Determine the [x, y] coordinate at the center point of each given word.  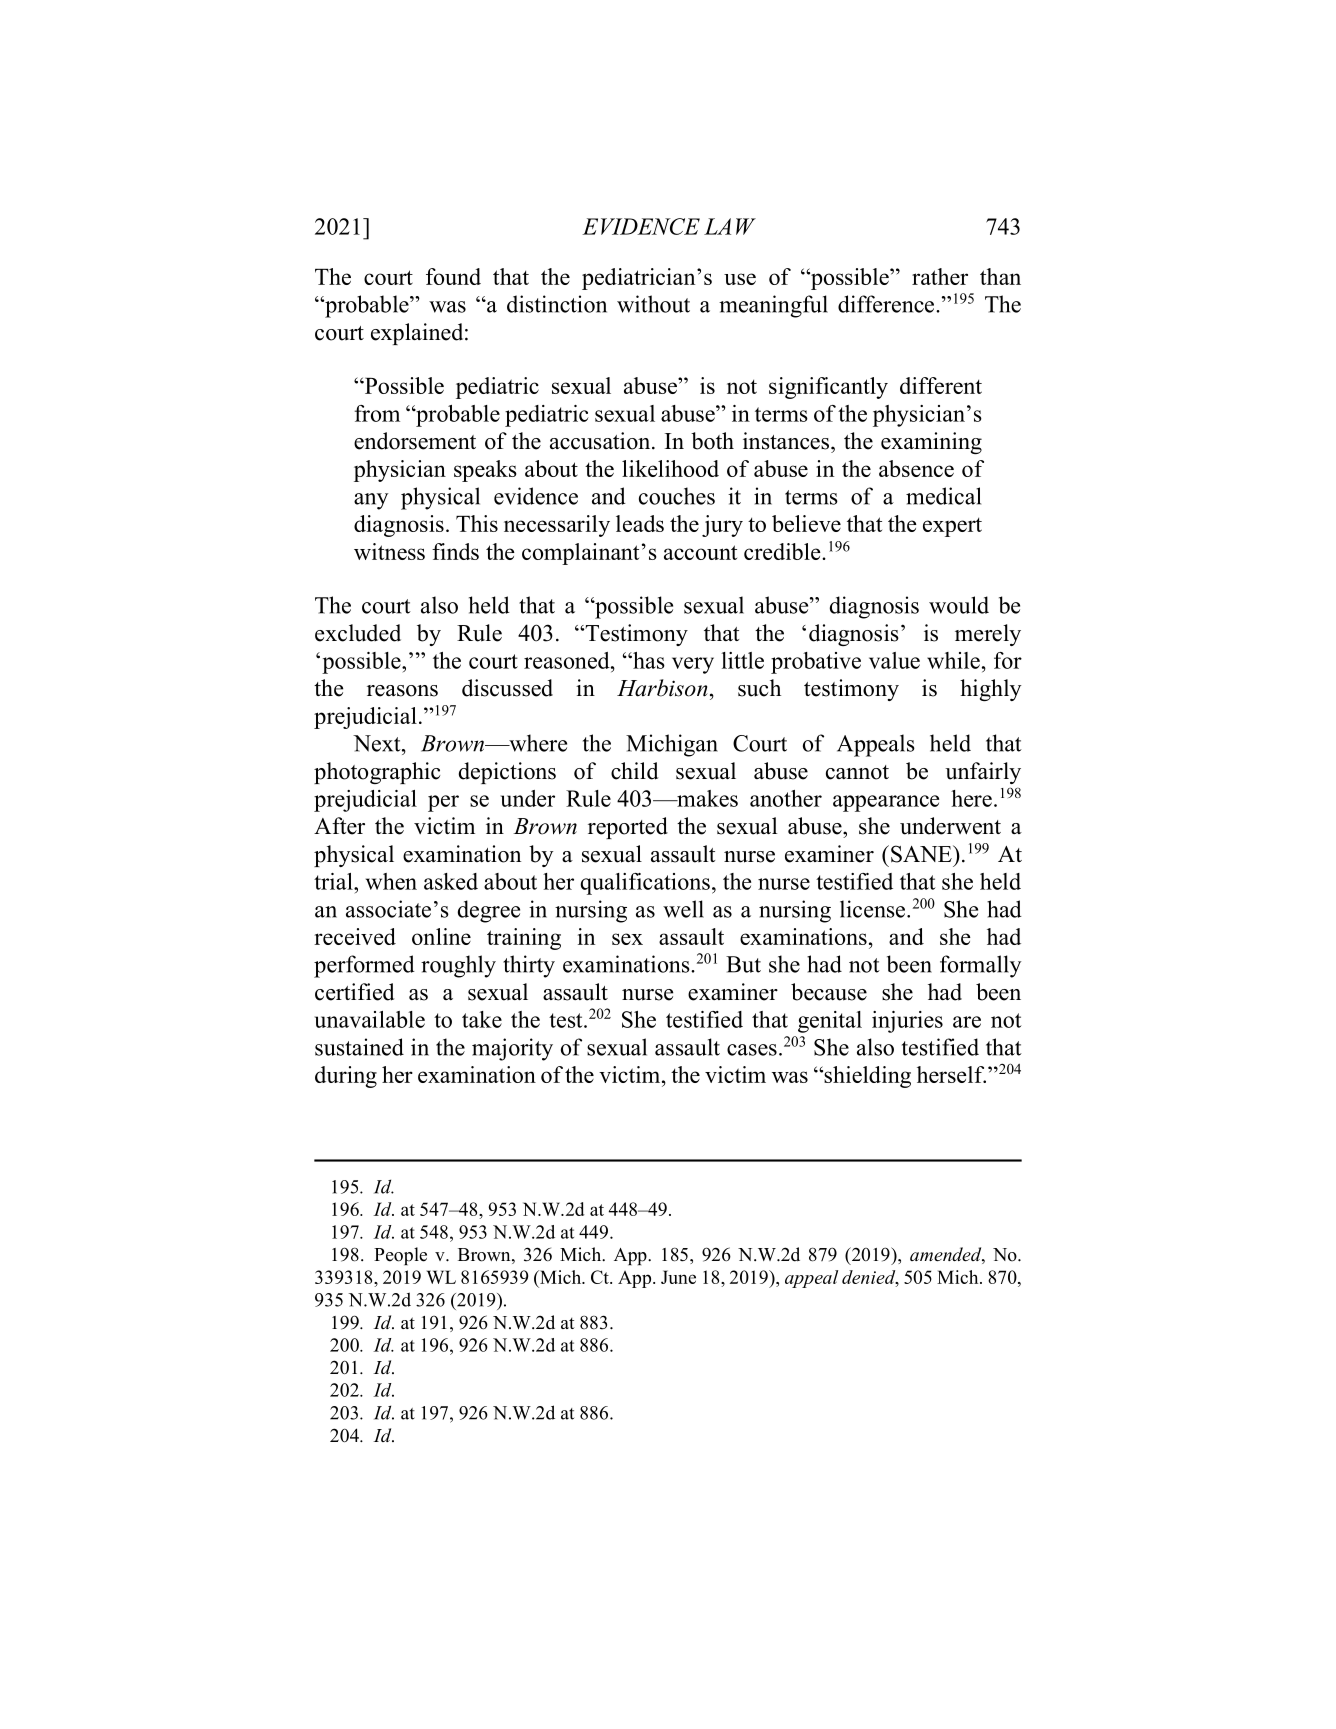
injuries [907, 1022]
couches [677, 496]
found [453, 276]
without [653, 304]
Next [378, 743]
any [371, 501]
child [634, 771]
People [400, 1256]
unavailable [370, 1019]
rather [940, 276]
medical [943, 496]
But [743, 964]
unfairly [983, 773]
